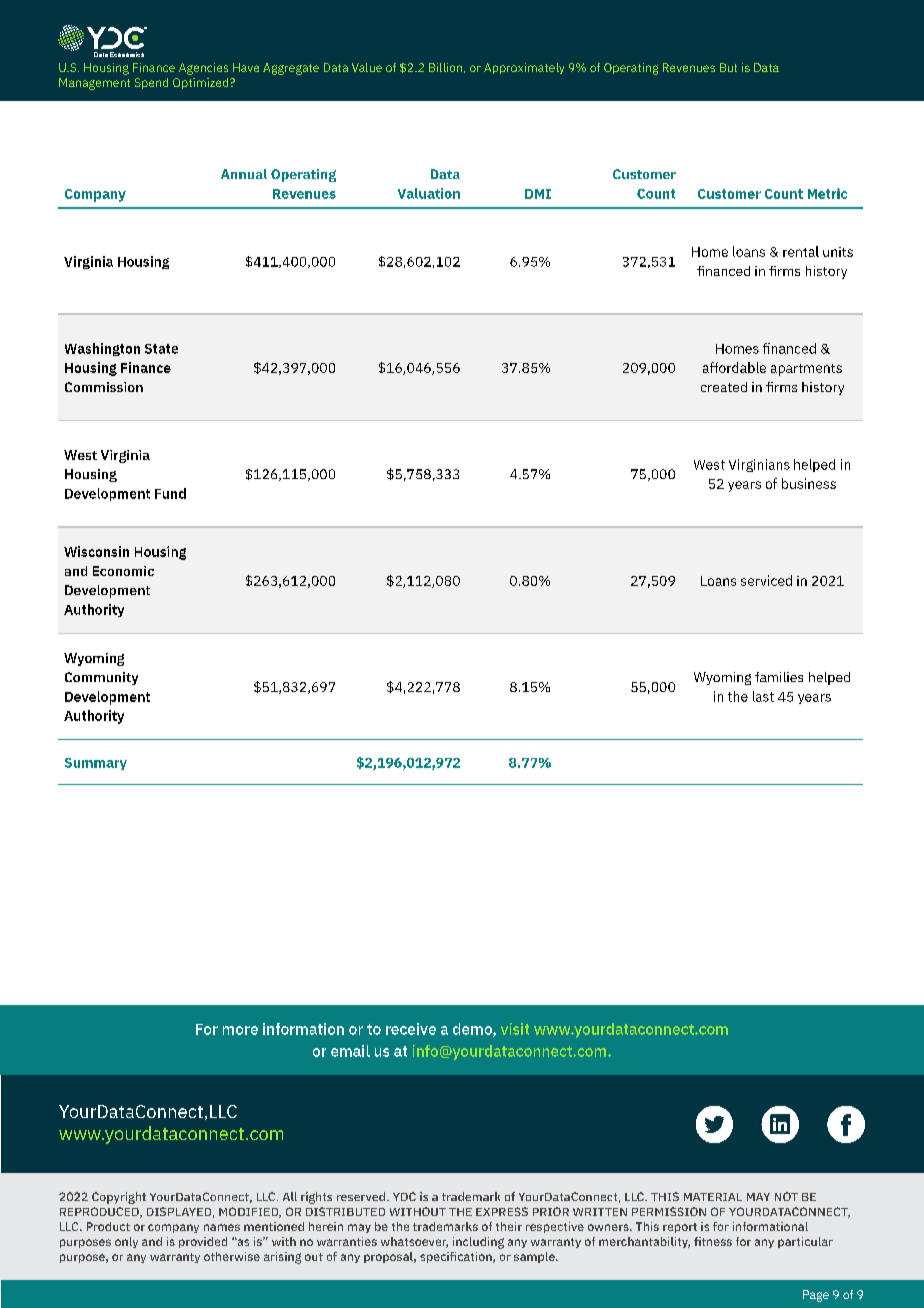 The width and height of the document is (924, 1308). Describe the element at coordinates (411, 1029) in the document. I see `receive` at that location.
